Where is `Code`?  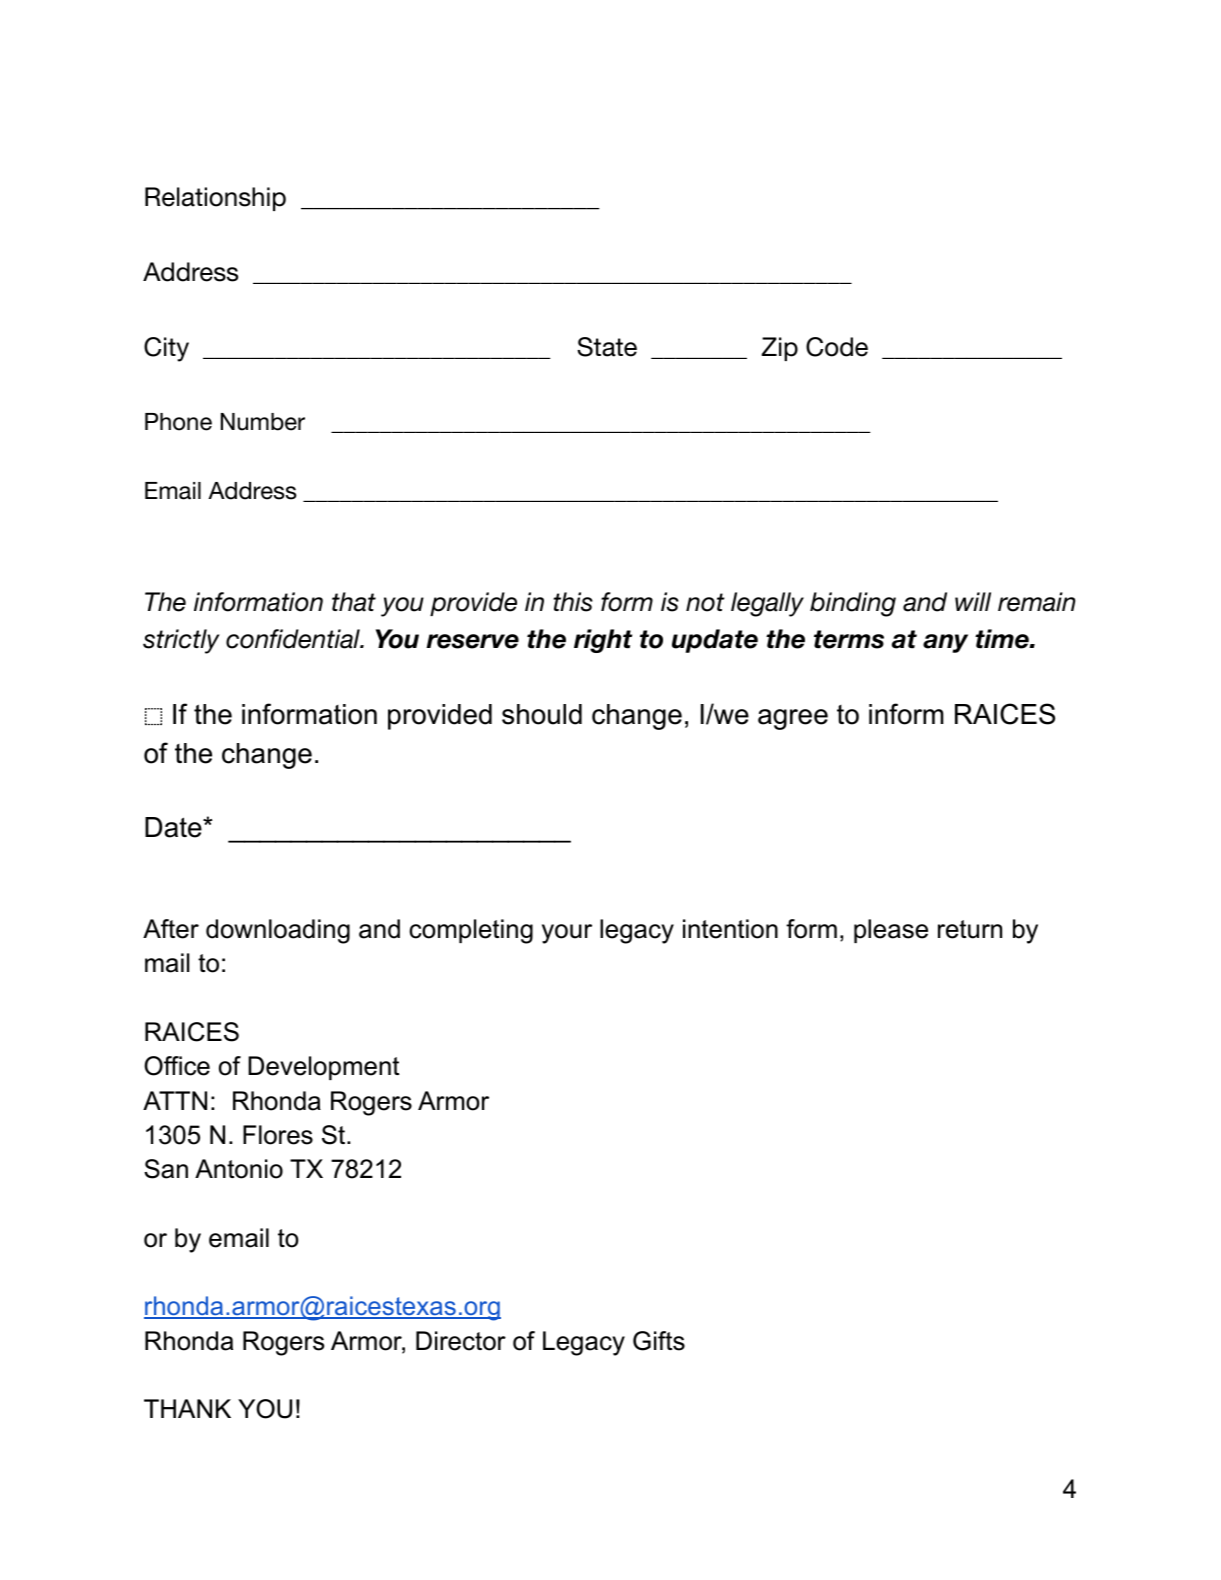
Code is located at coordinates (837, 347).
